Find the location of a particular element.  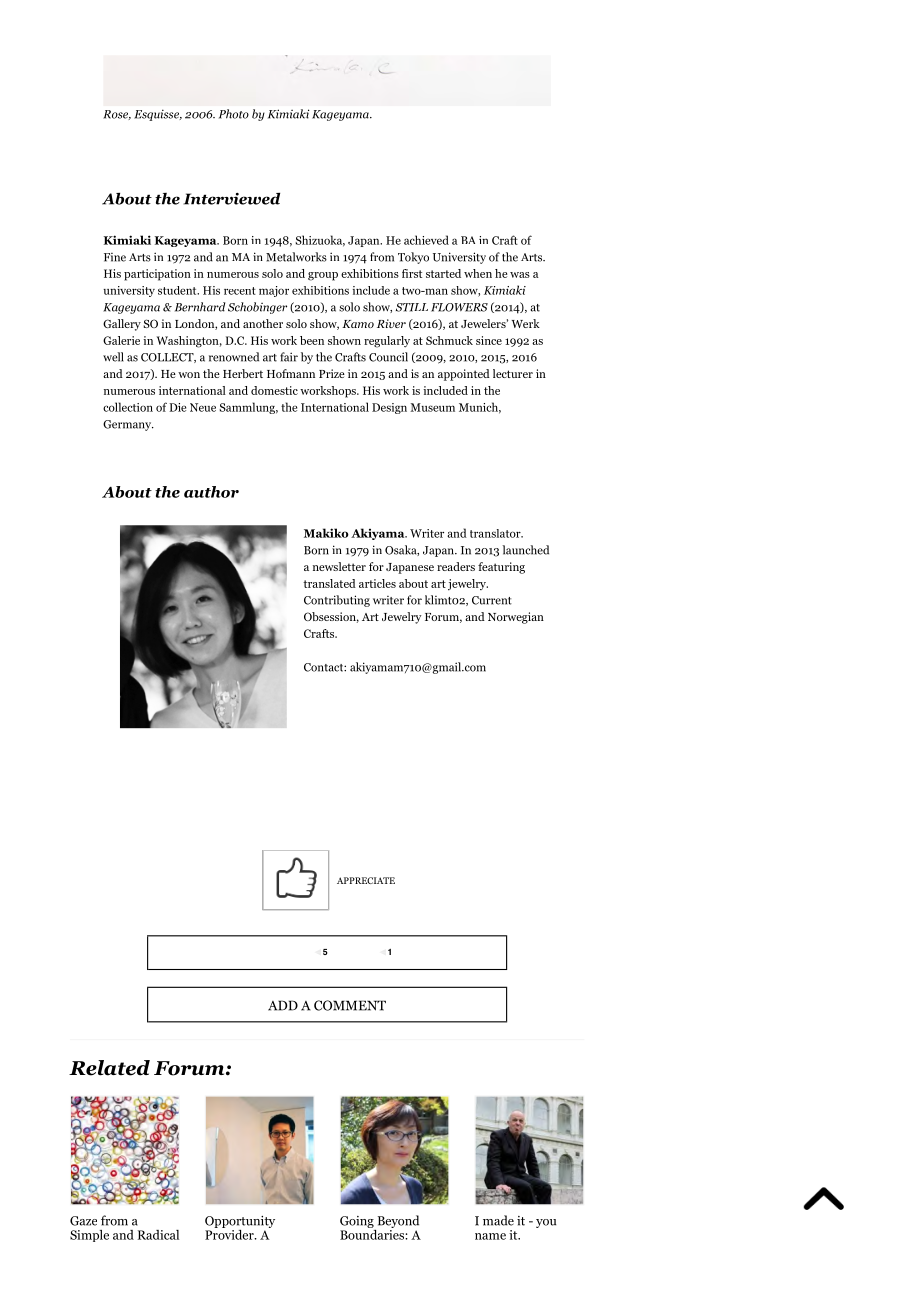

Germany is located at coordinates (128, 425).
